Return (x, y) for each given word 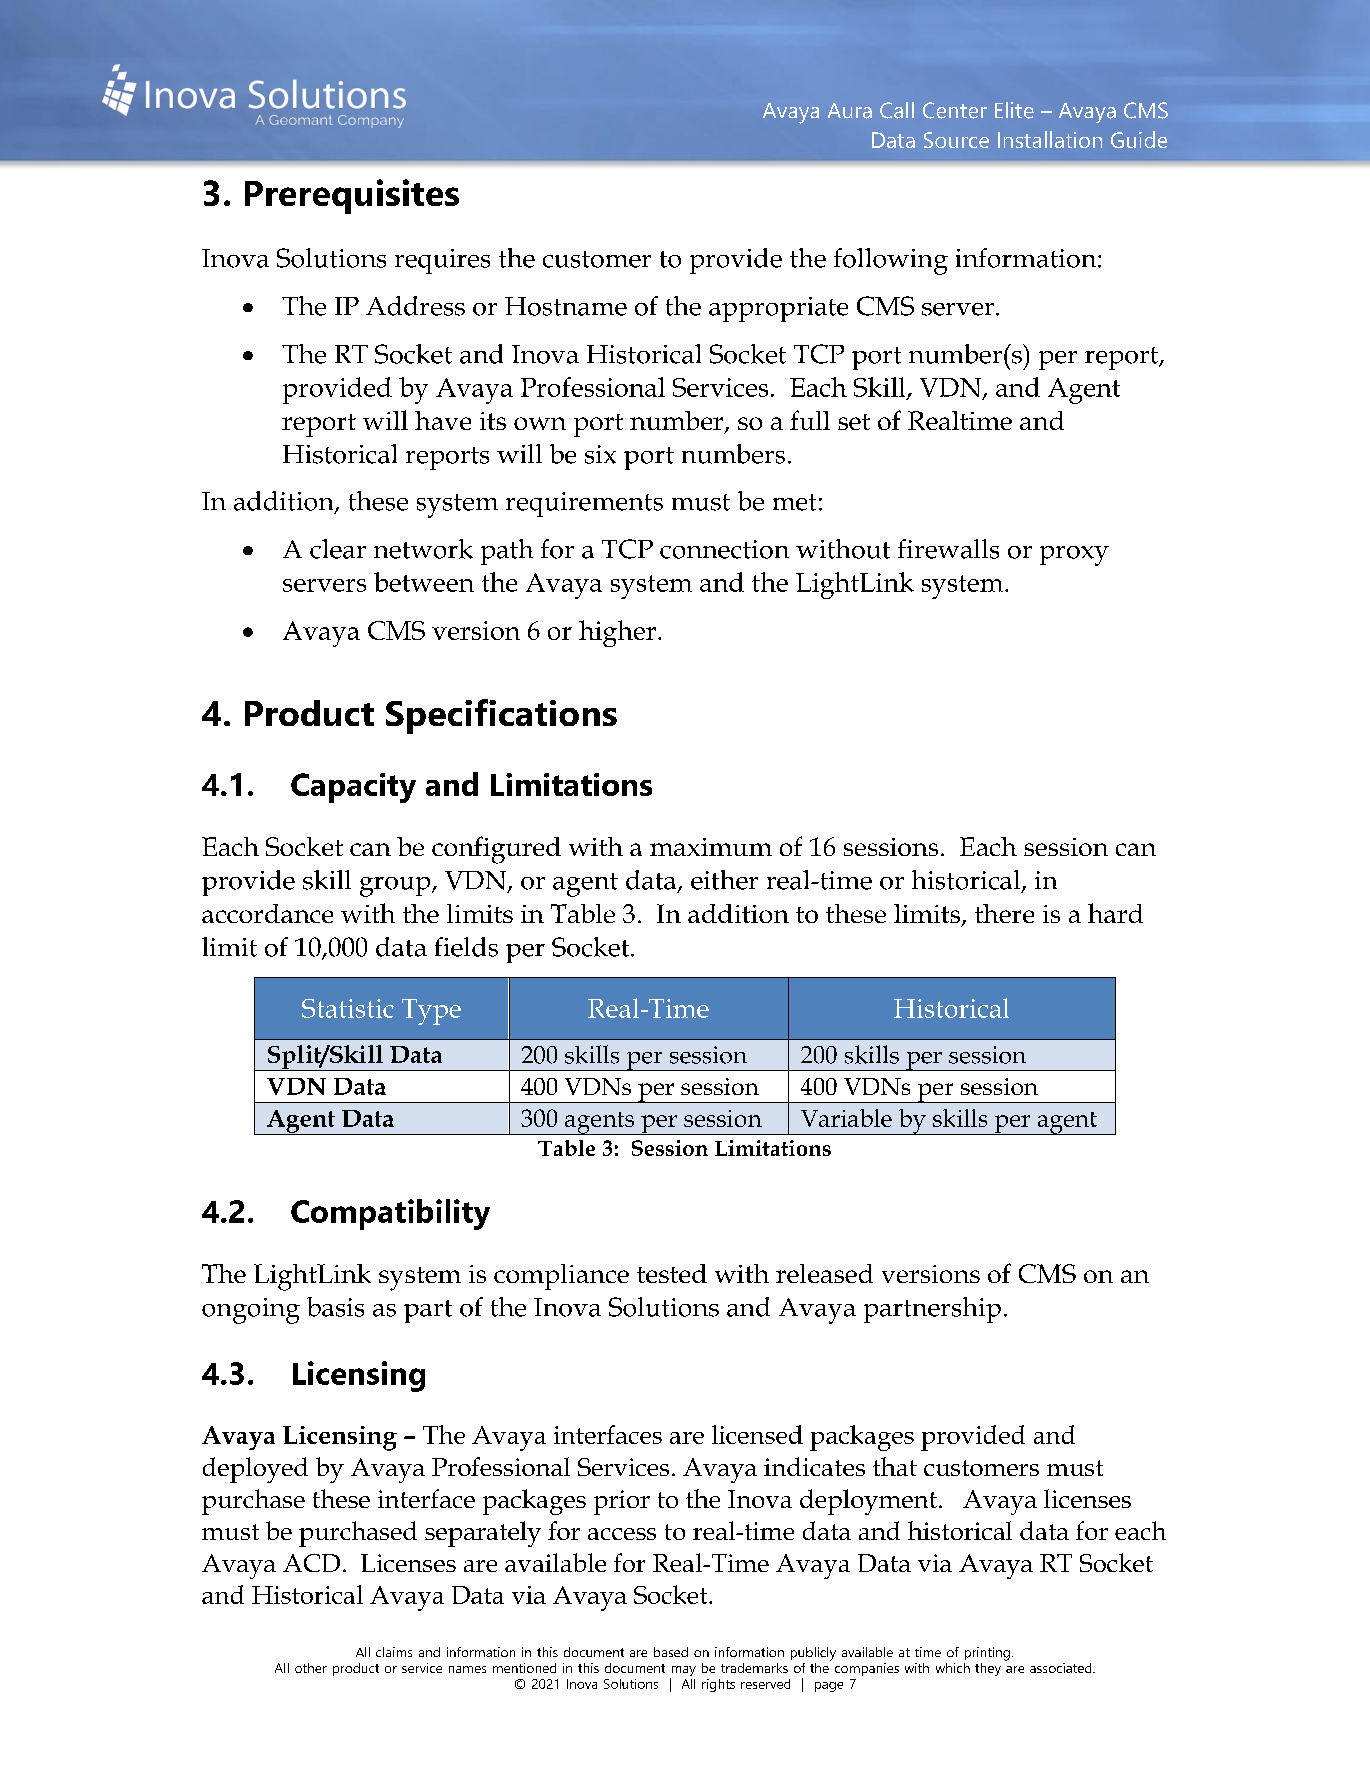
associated (1062, 1668)
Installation (1050, 139)
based (671, 1652)
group (396, 887)
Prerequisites (352, 196)
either (724, 880)
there (1004, 913)
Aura (850, 111)
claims (394, 1652)
